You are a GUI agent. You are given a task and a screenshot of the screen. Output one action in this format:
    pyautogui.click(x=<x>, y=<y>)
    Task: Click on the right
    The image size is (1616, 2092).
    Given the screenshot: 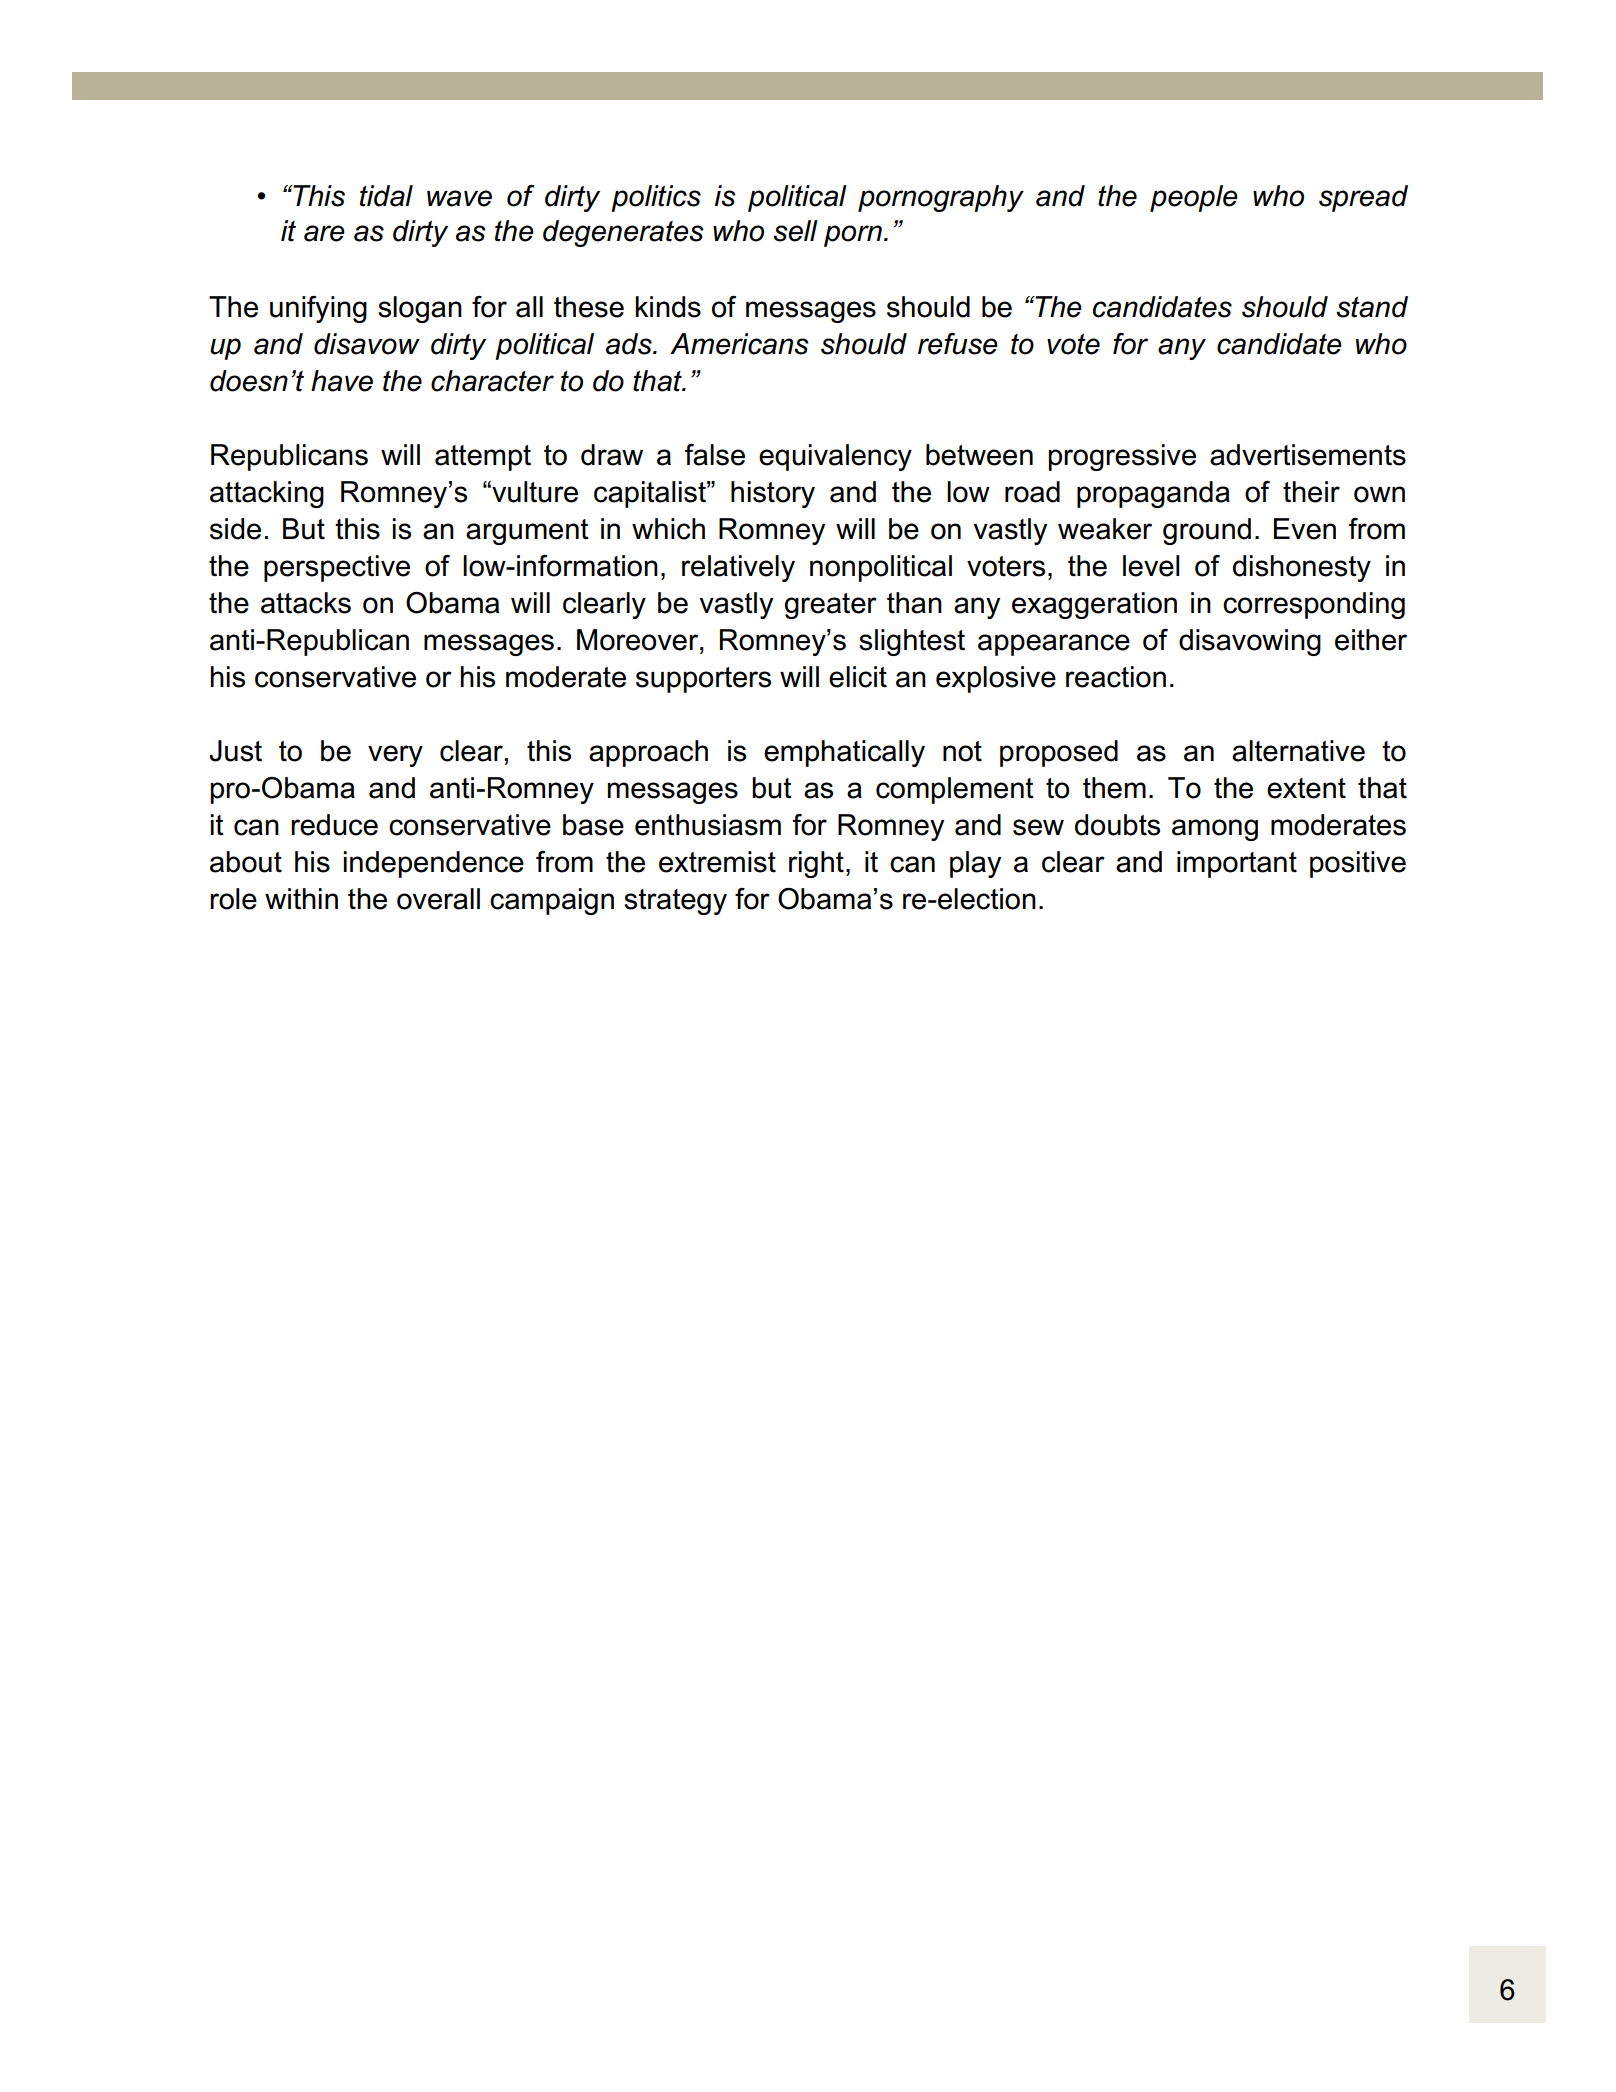 What is the action you would take?
    pyautogui.click(x=816, y=864)
